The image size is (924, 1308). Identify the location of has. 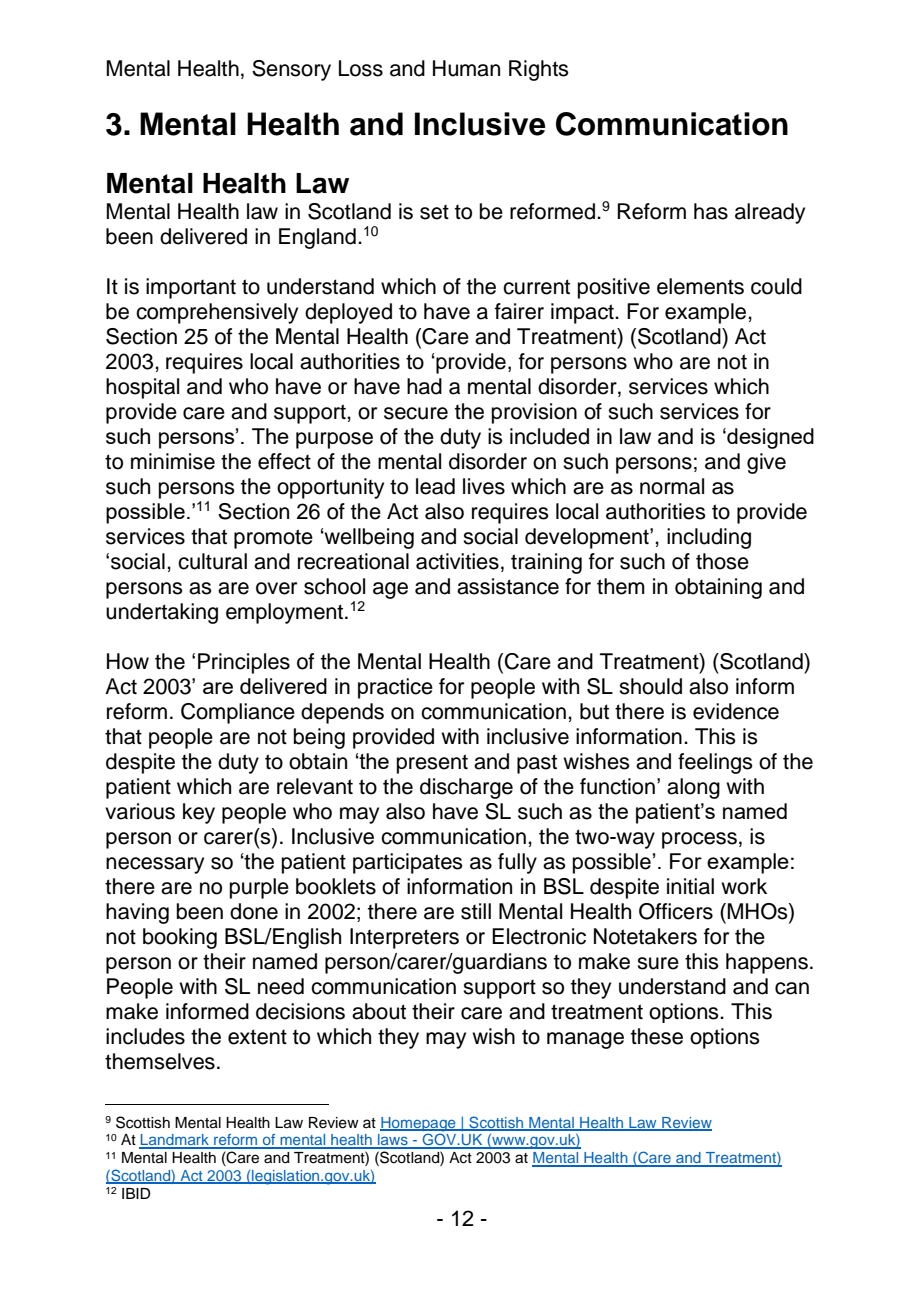
(711, 211).
